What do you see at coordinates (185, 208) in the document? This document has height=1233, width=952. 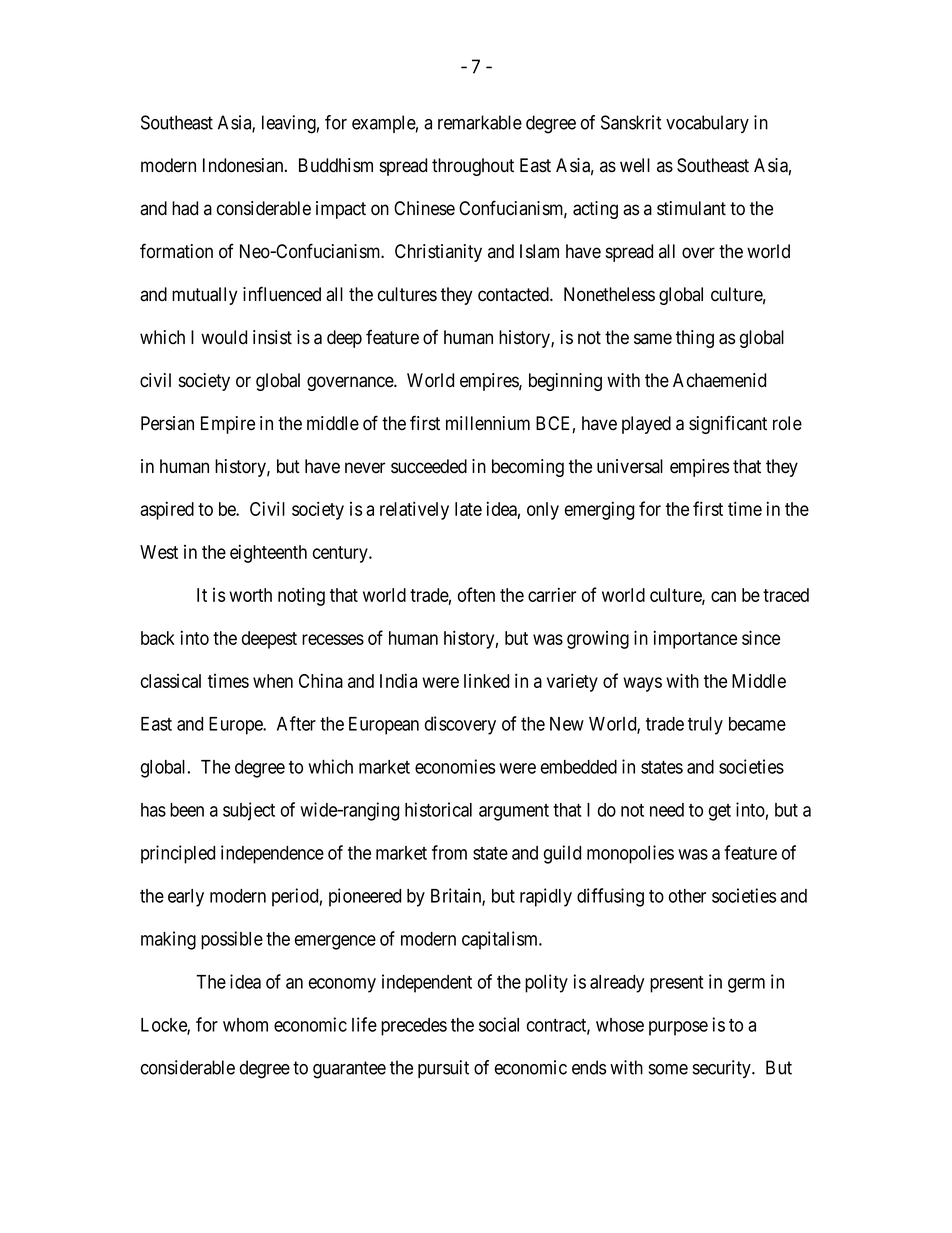 I see `had` at bounding box center [185, 208].
